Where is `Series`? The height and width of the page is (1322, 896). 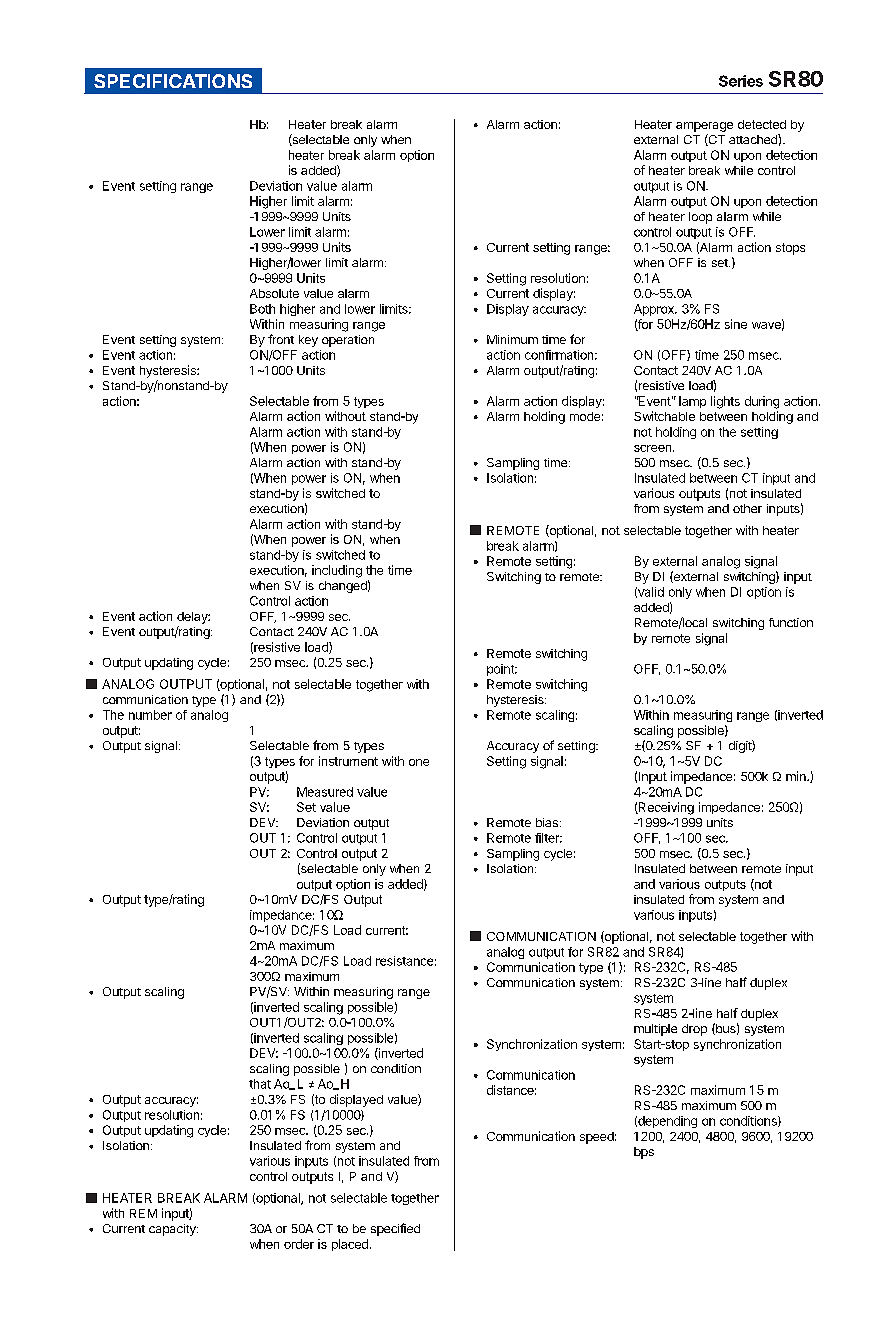
Series is located at coordinates (741, 81).
